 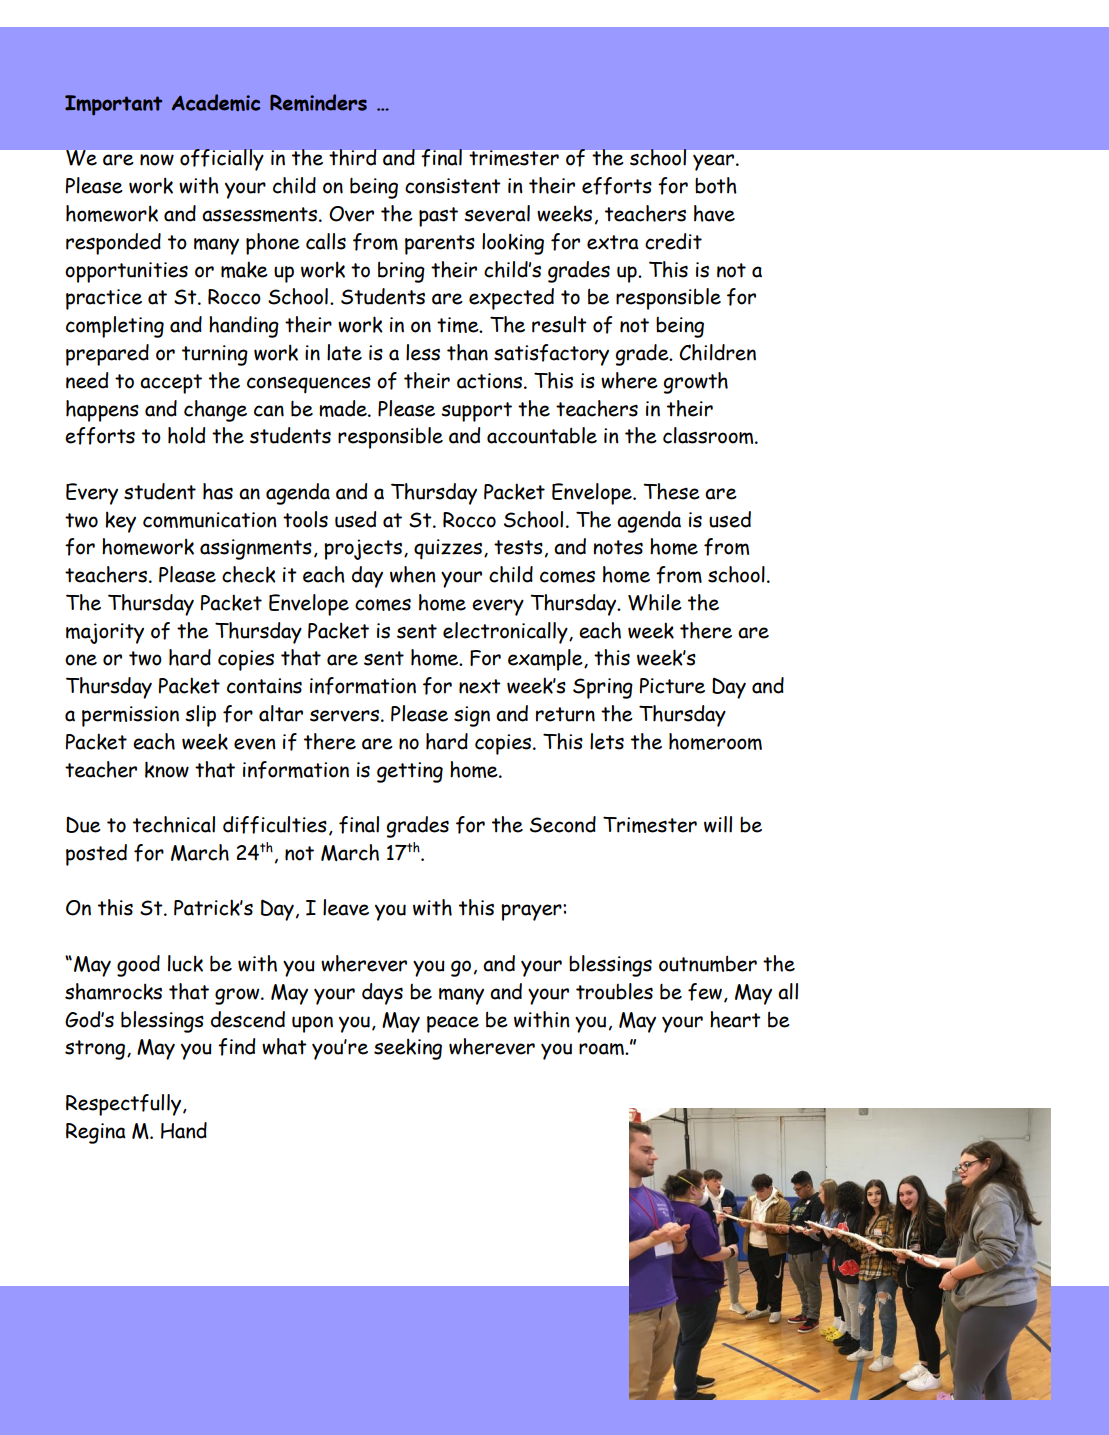 I want to click on Respectfully, so click(x=125, y=1105).
